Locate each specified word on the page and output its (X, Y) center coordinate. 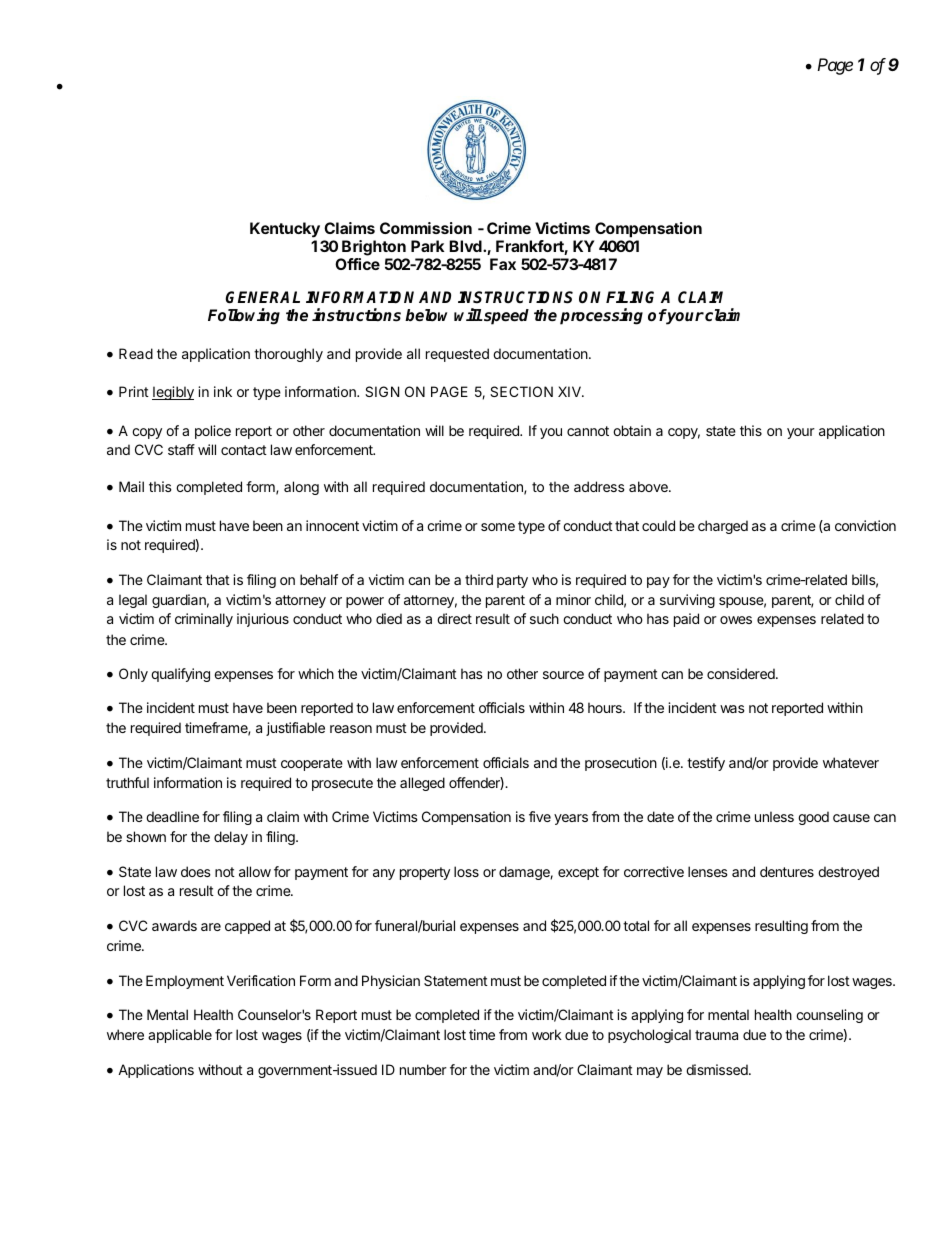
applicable (180, 1036)
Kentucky (285, 230)
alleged (422, 784)
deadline (172, 816)
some (498, 527)
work (547, 1034)
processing (601, 316)
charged (723, 527)
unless (774, 816)
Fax (503, 264)
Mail (131, 486)
